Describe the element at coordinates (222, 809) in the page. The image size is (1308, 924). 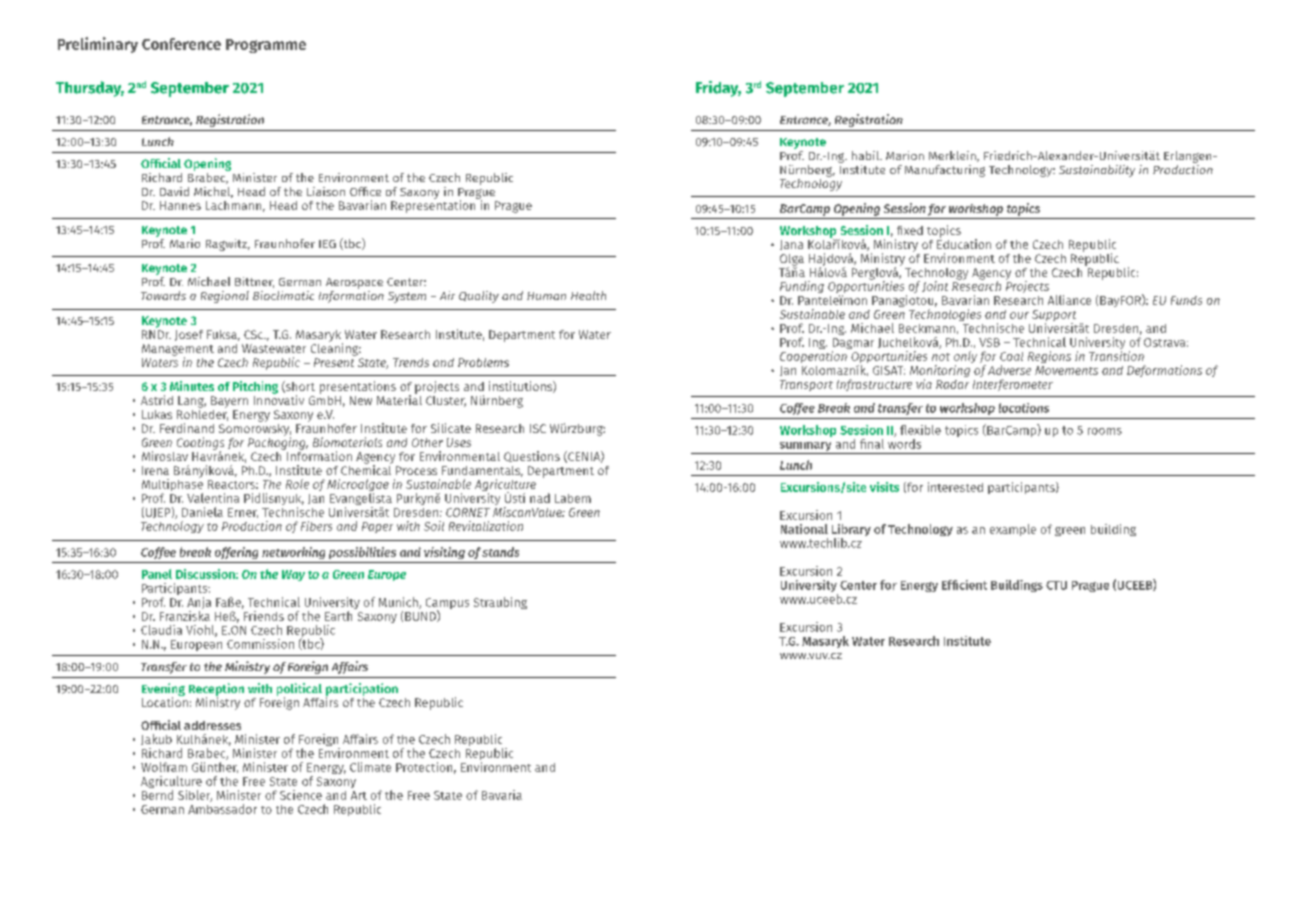
I see `Ambassador` at that location.
